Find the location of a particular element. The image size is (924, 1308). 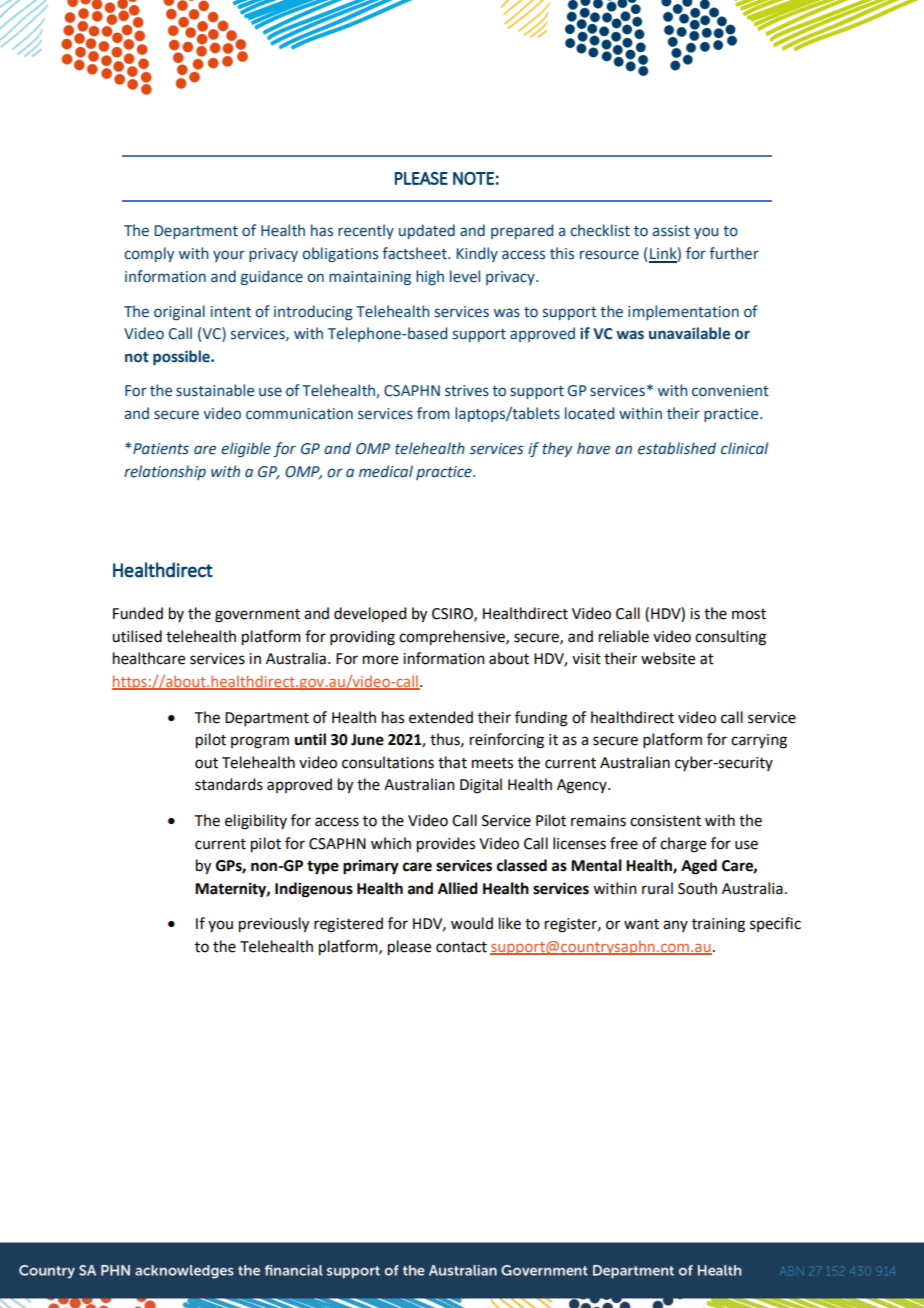

established is located at coordinates (677, 448).
